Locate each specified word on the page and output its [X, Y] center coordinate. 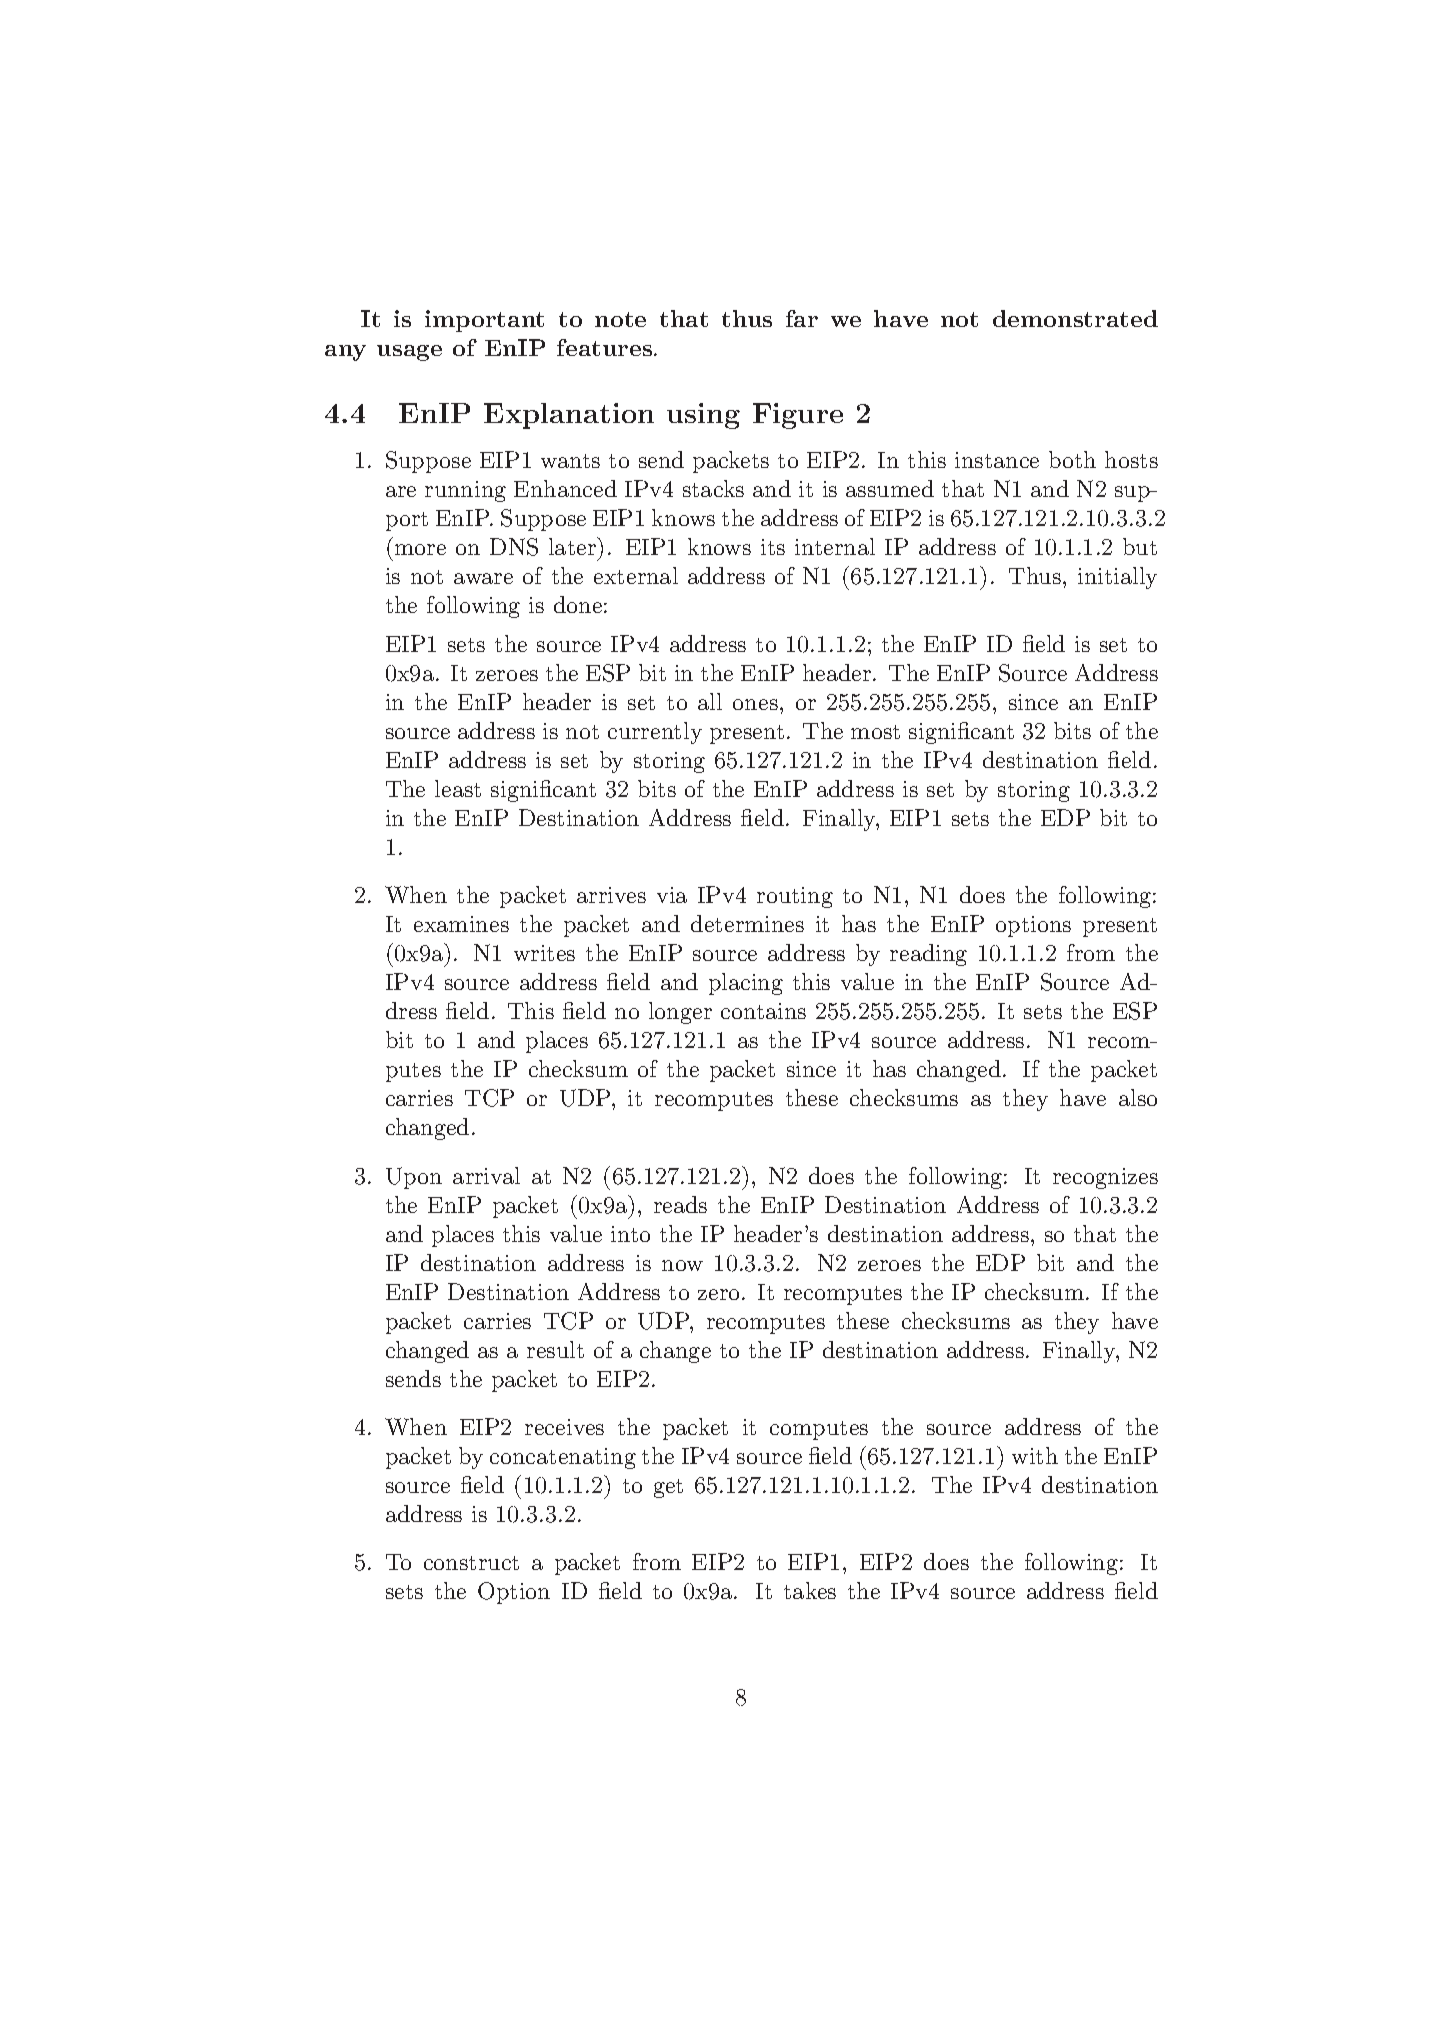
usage [409, 353]
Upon [414, 1178]
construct [471, 1563]
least [458, 788]
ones [755, 704]
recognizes [1105, 1178]
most [875, 732]
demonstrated [1075, 318]
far [802, 318]
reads [680, 1204]
